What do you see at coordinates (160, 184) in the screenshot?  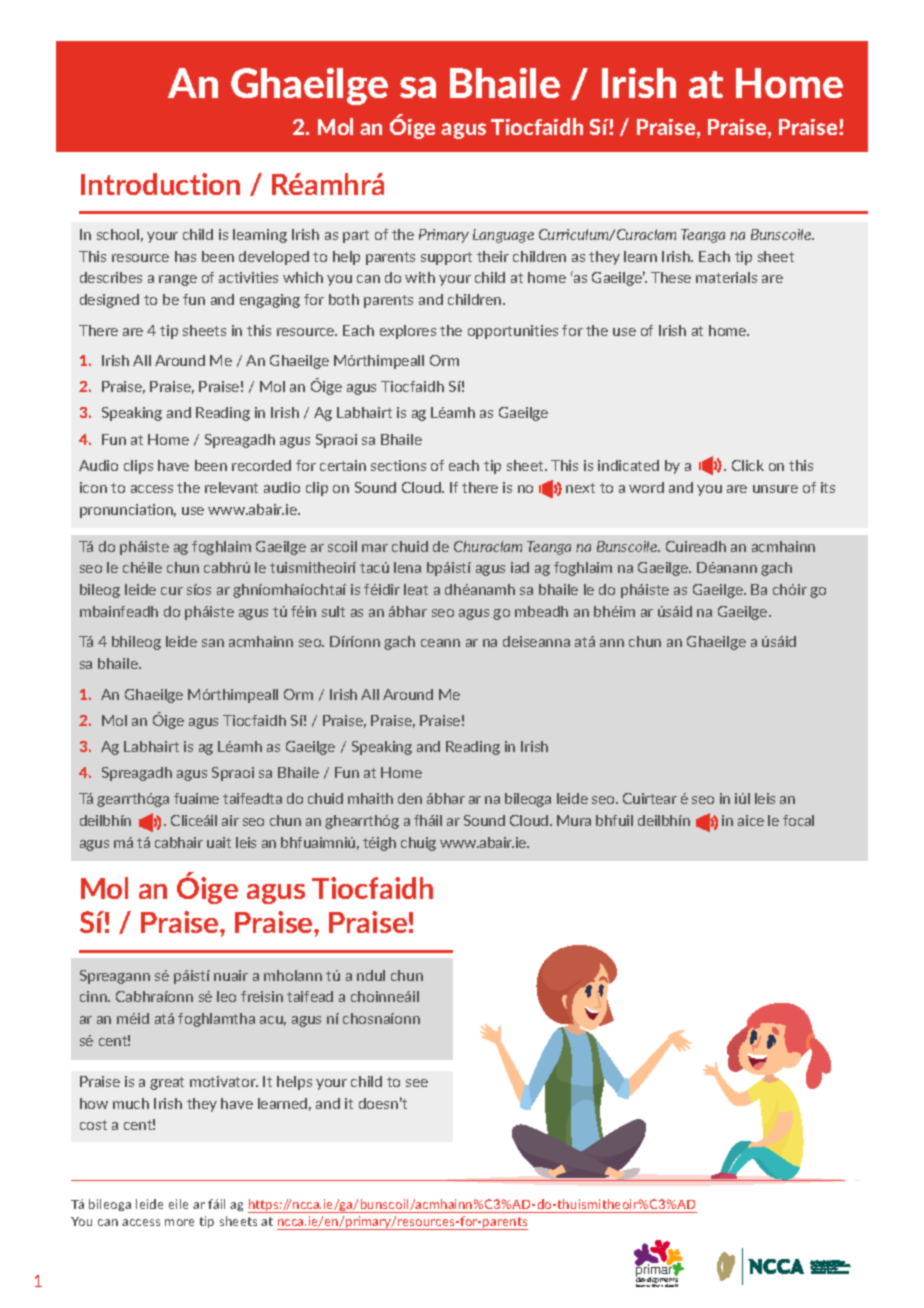 I see `Introduction` at bounding box center [160, 184].
